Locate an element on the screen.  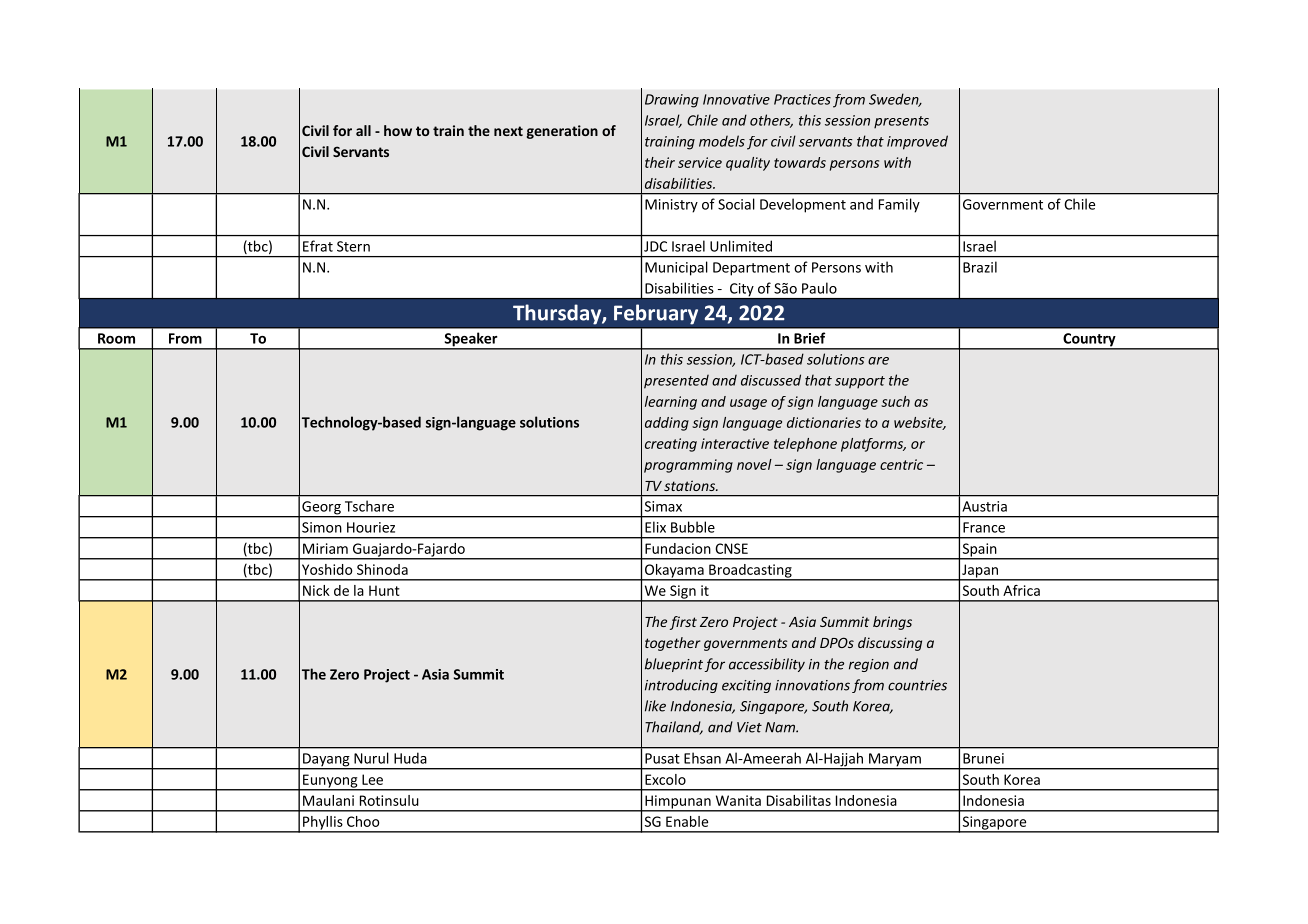
generation is located at coordinates (562, 132).
